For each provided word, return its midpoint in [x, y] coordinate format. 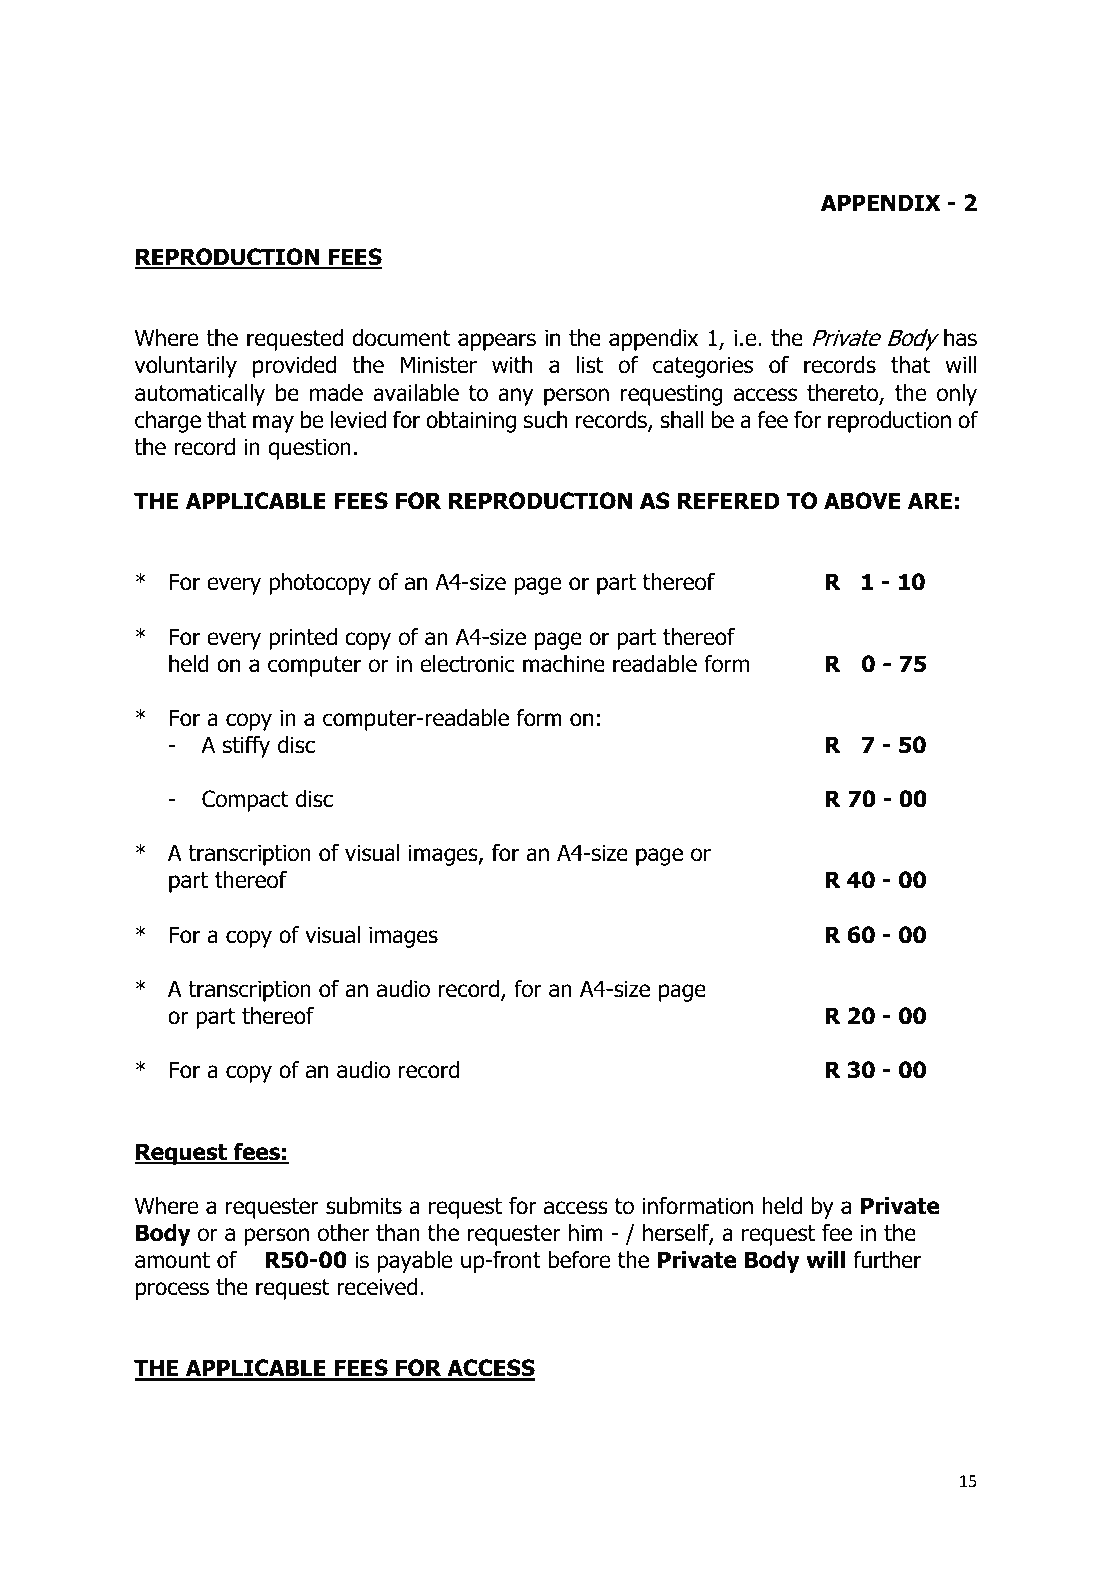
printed [303, 639]
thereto [843, 394]
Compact [245, 801]
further [887, 1260]
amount [172, 1260]
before [579, 1260]
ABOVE [862, 501]
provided [294, 367]
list [590, 365]
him [586, 1232]
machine [564, 664]
